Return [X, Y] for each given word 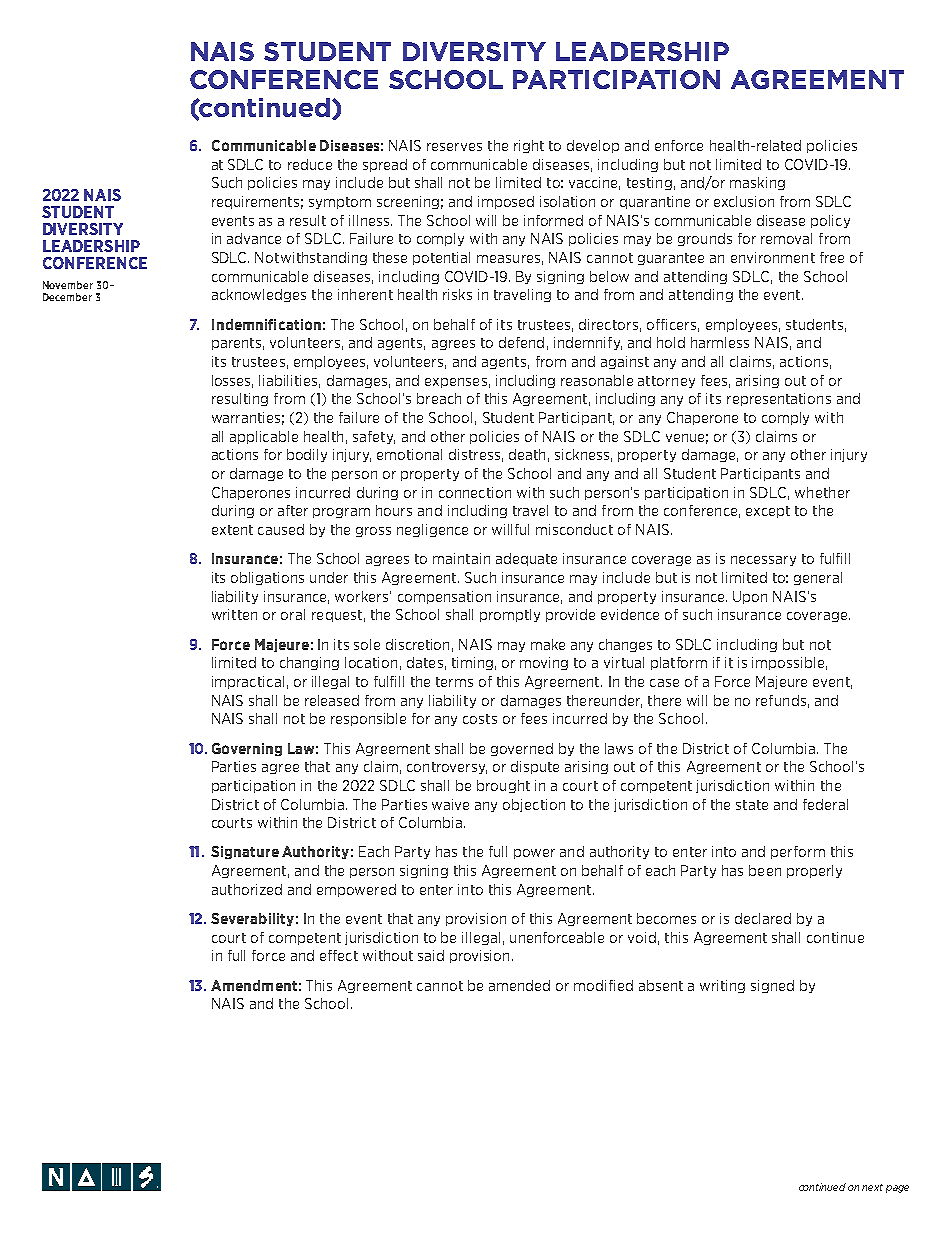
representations [779, 399]
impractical [248, 682]
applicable [264, 437]
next [872, 1187]
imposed [506, 202]
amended [519, 985]
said [431, 955]
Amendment [254, 985]
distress [474, 454]
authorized [247, 889]
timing [472, 663]
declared [763, 918]
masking [757, 183]
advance [254, 238]
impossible [788, 663]
